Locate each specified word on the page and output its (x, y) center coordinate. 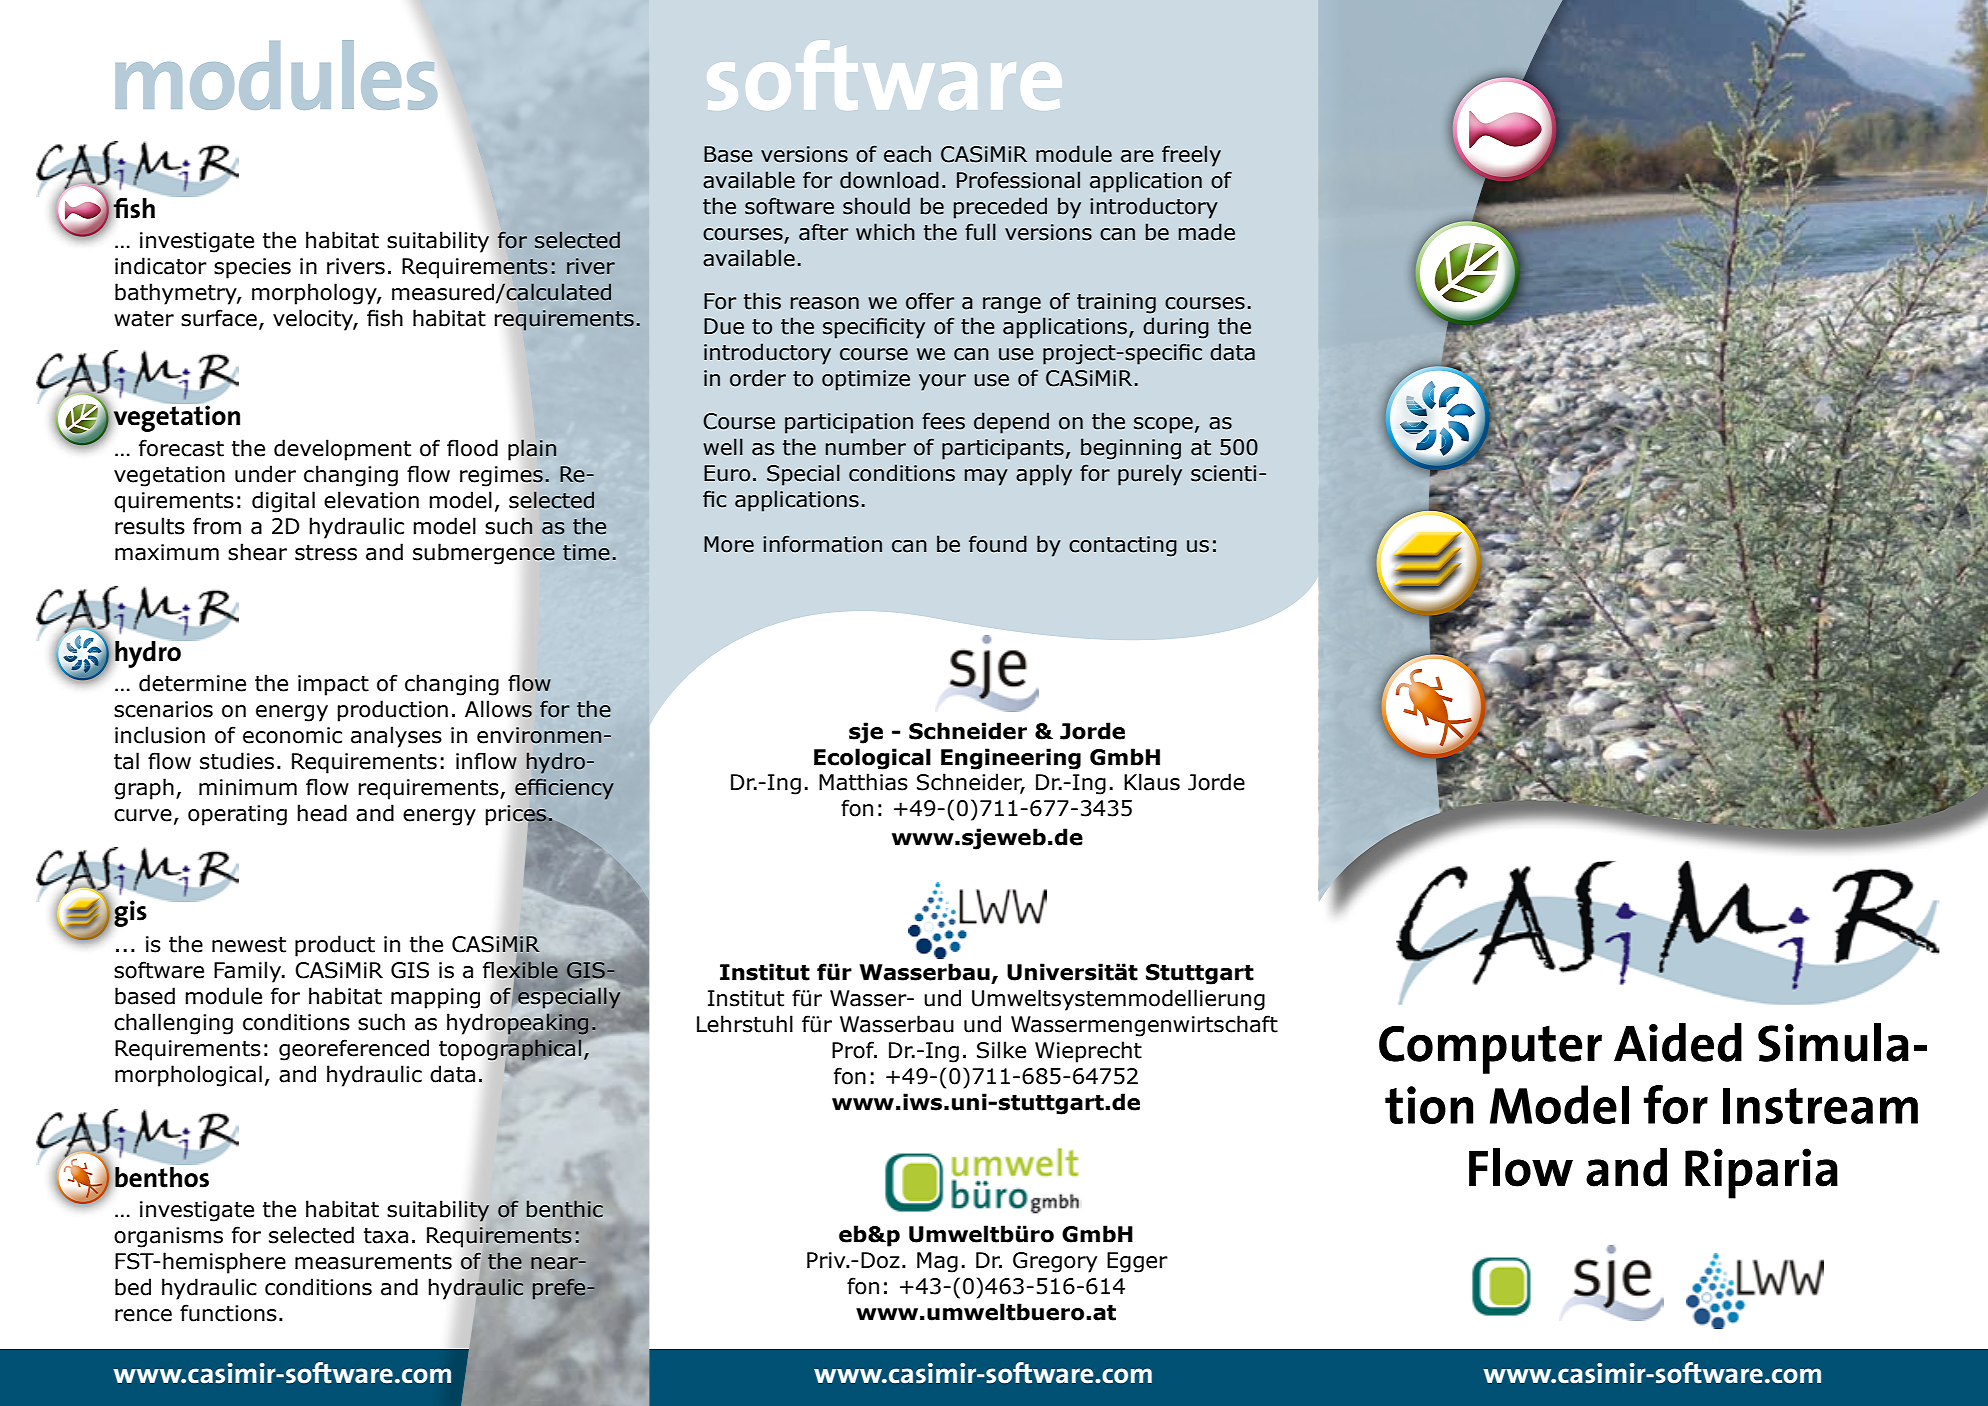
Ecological (872, 759)
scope (1163, 425)
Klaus (1152, 782)
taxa (386, 1236)
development (342, 450)
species (252, 268)
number (866, 447)
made (1207, 232)
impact (333, 685)
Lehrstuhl (745, 1024)
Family (248, 972)
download (889, 180)
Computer (1490, 1049)
